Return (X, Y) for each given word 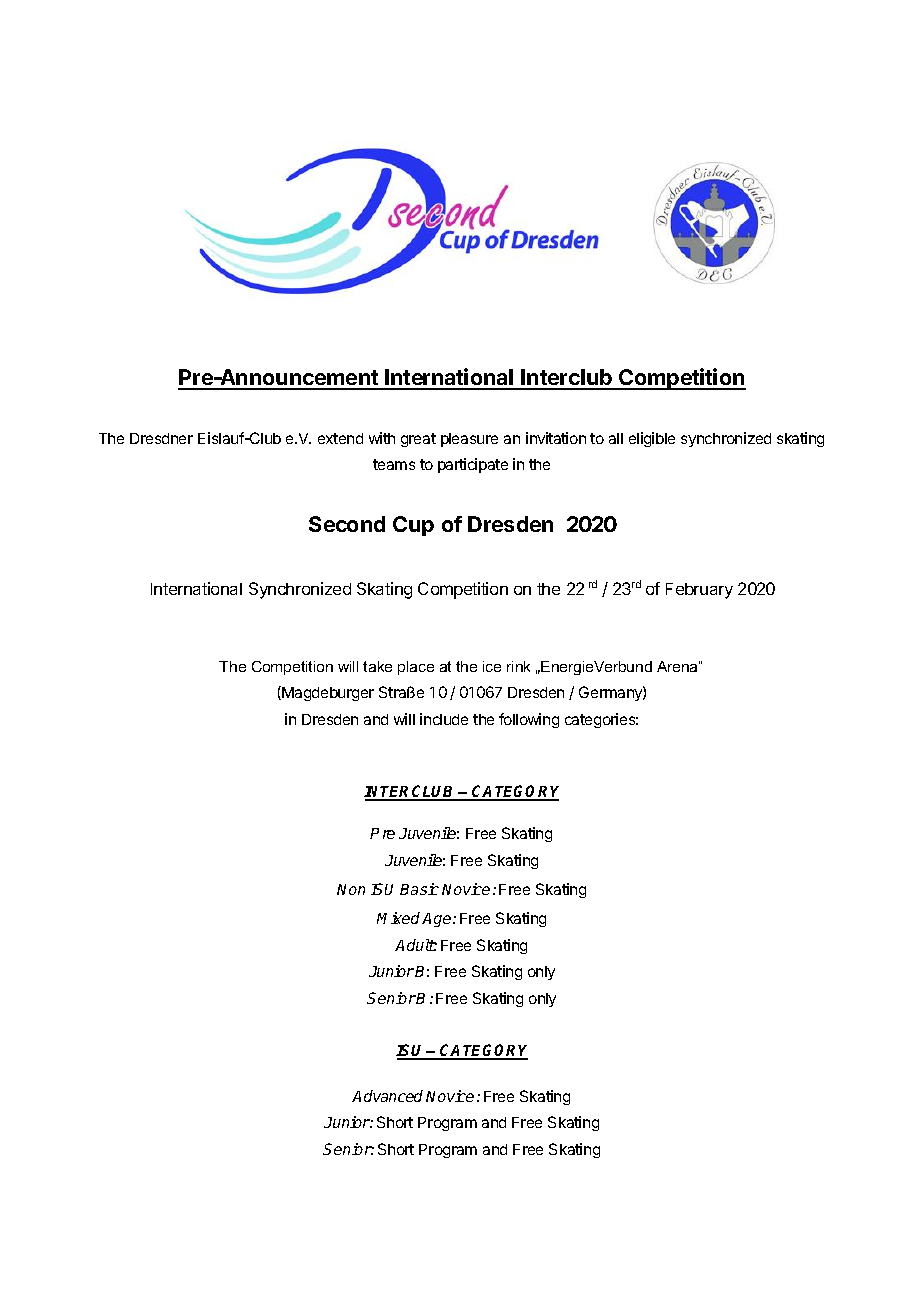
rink (518, 666)
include (444, 719)
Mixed (398, 918)
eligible (652, 439)
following (529, 720)
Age (438, 920)
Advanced (387, 1096)
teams (394, 464)
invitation (556, 438)
